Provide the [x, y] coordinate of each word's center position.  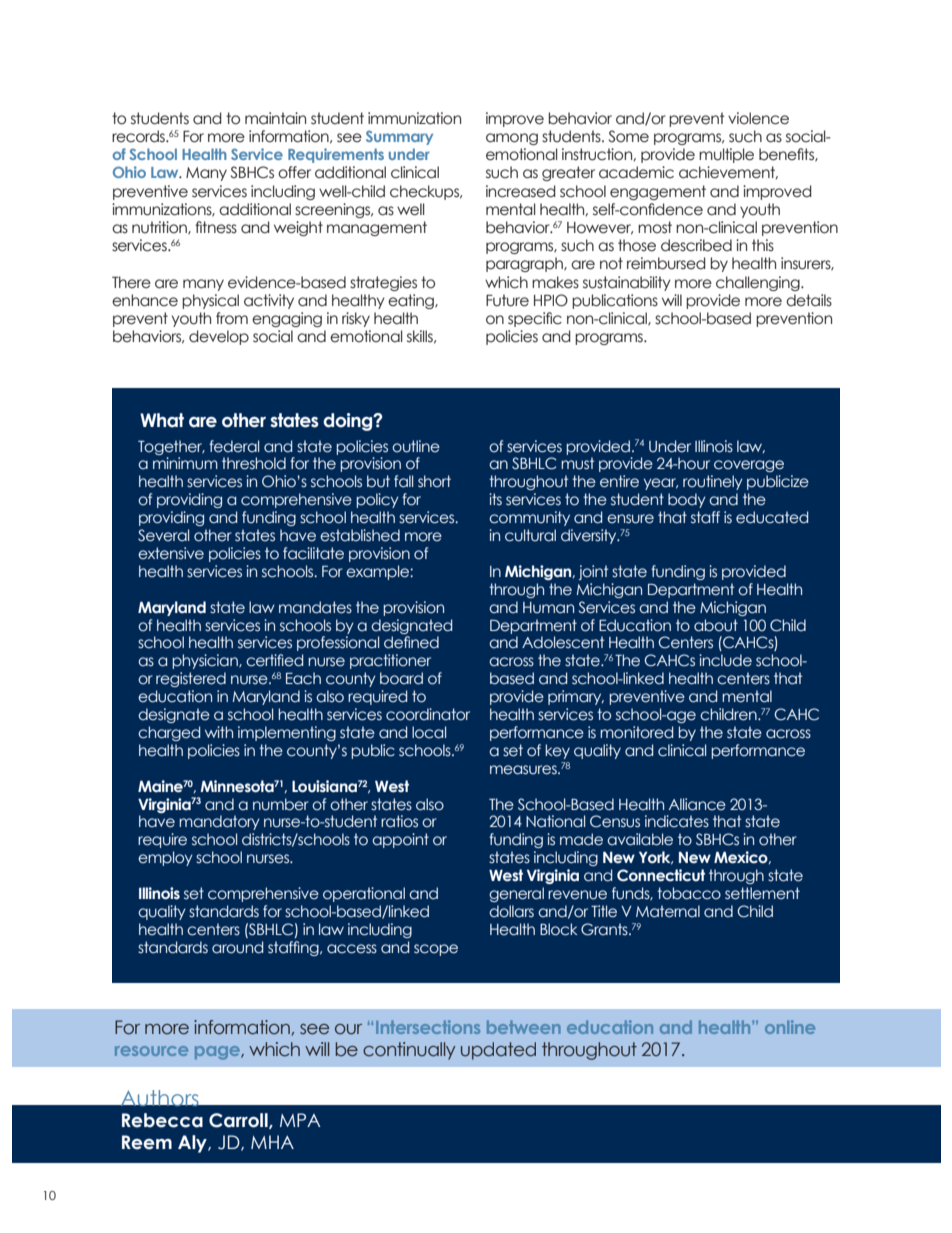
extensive [171, 553]
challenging [759, 283]
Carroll [239, 1121]
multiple [726, 155]
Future [507, 300]
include [725, 660]
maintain [275, 118]
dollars [511, 911]
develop [219, 337]
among [512, 139]
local [429, 732]
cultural [530, 535]
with [219, 732]
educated [772, 517]
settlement [762, 893]
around [237, 947]
